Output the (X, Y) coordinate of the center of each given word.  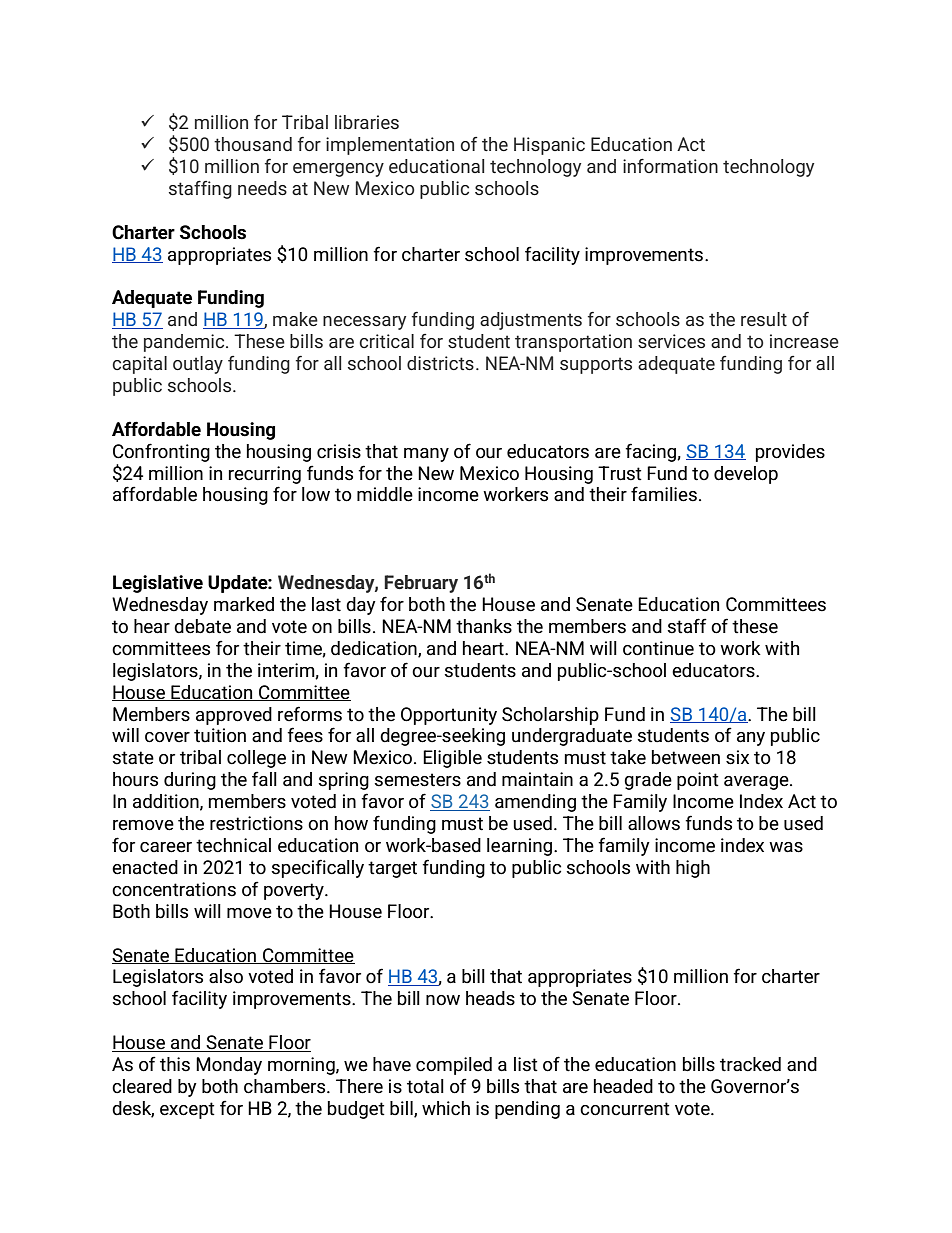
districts (440, 363)
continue (658, 648)
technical (233, 845)
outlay (198, 365)
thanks (484, 626)
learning (521, 847)
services (671, 341)
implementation (390, 146)
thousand (253, 144)
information (670, 166)
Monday (229, 1066)
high (693, 869)
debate (202, 626)
